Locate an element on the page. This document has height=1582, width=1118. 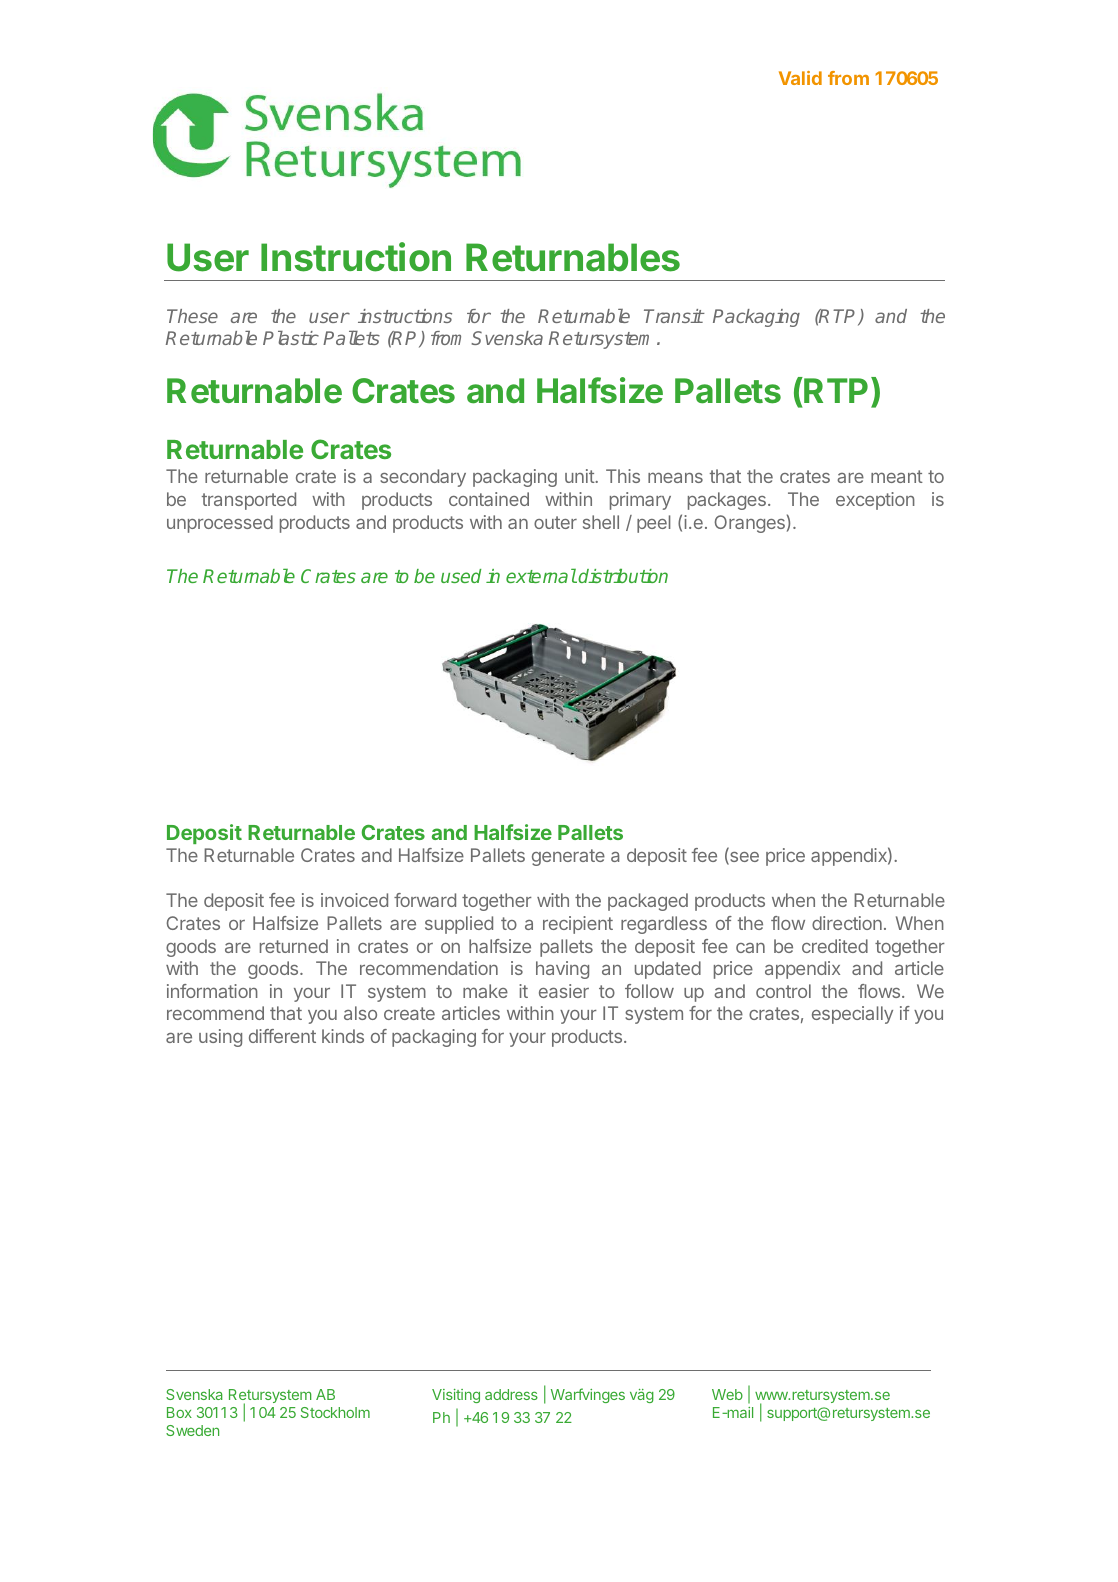
Stockholm is located at coordinates (335, 1412).
